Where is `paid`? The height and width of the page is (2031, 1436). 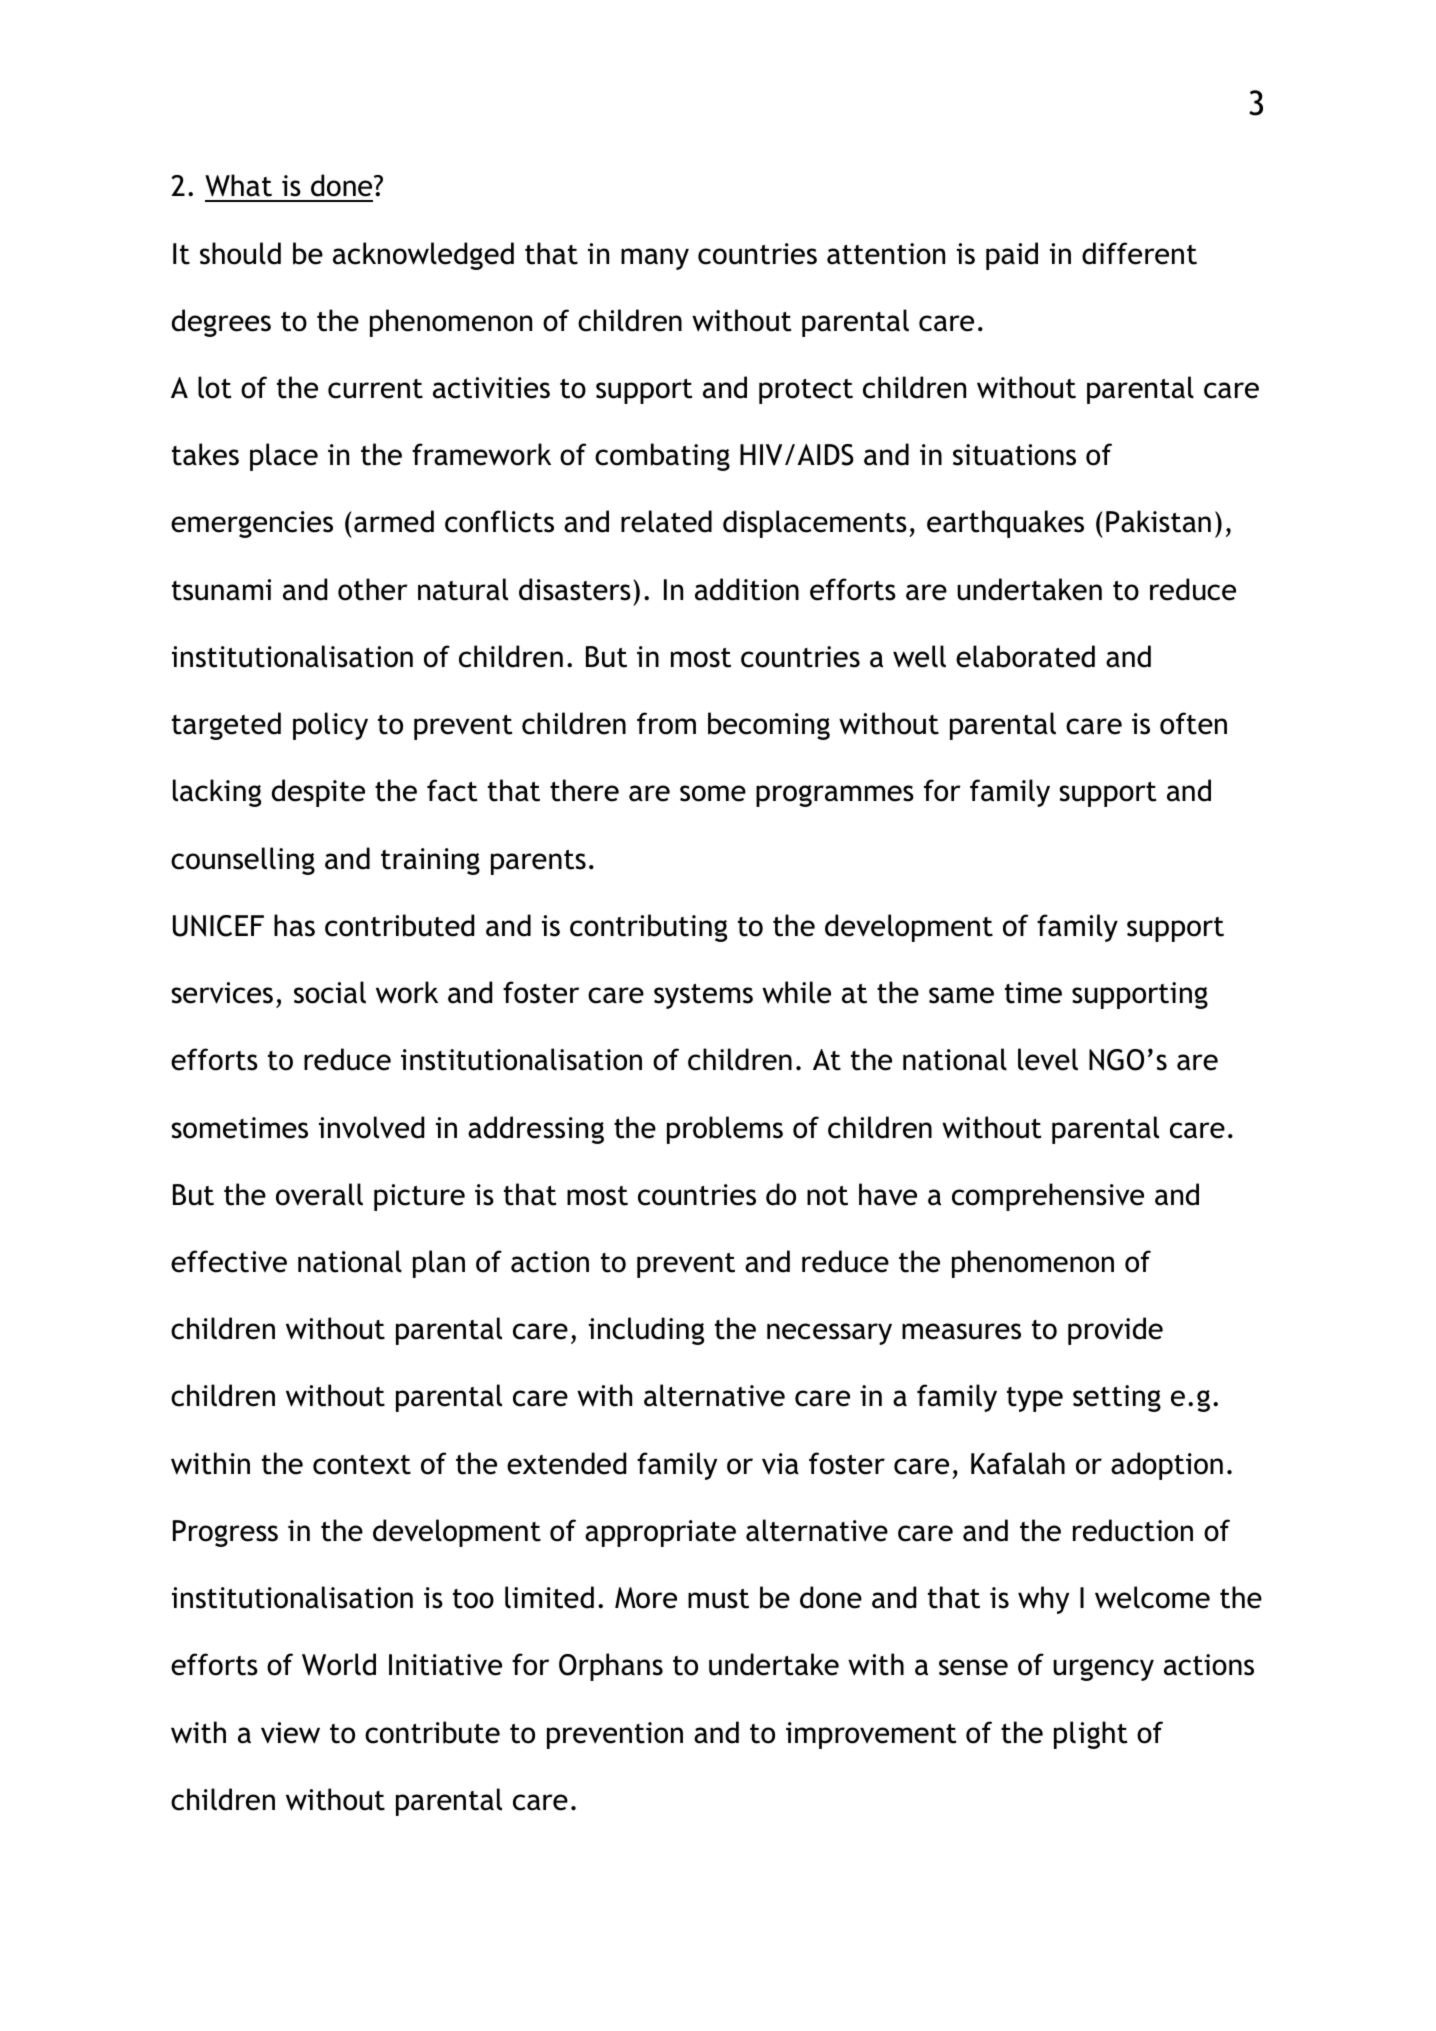
paid is located at coordinates (1012, 256).
